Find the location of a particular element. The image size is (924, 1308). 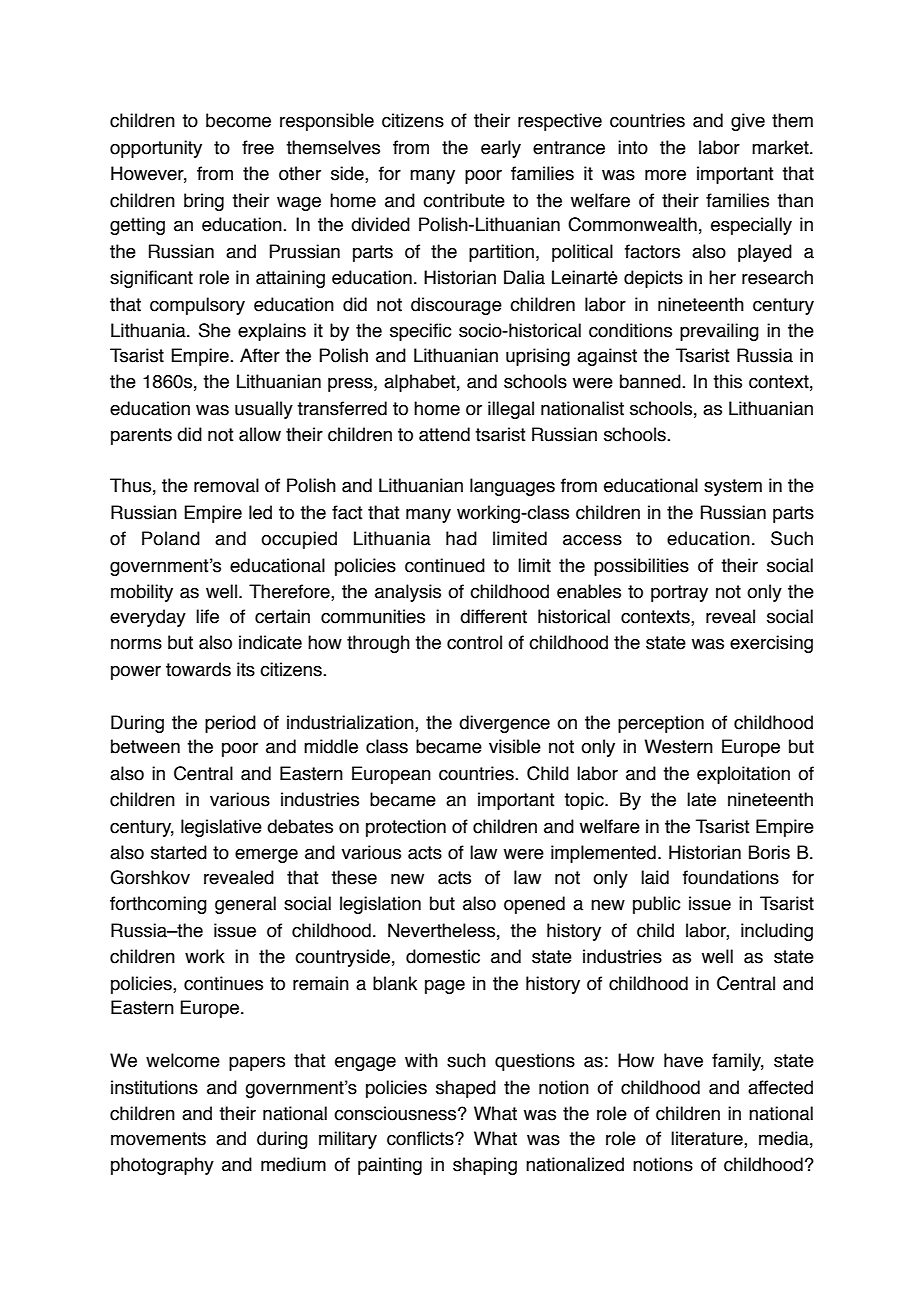

conflicts is located at coordinates (421, 1138).
